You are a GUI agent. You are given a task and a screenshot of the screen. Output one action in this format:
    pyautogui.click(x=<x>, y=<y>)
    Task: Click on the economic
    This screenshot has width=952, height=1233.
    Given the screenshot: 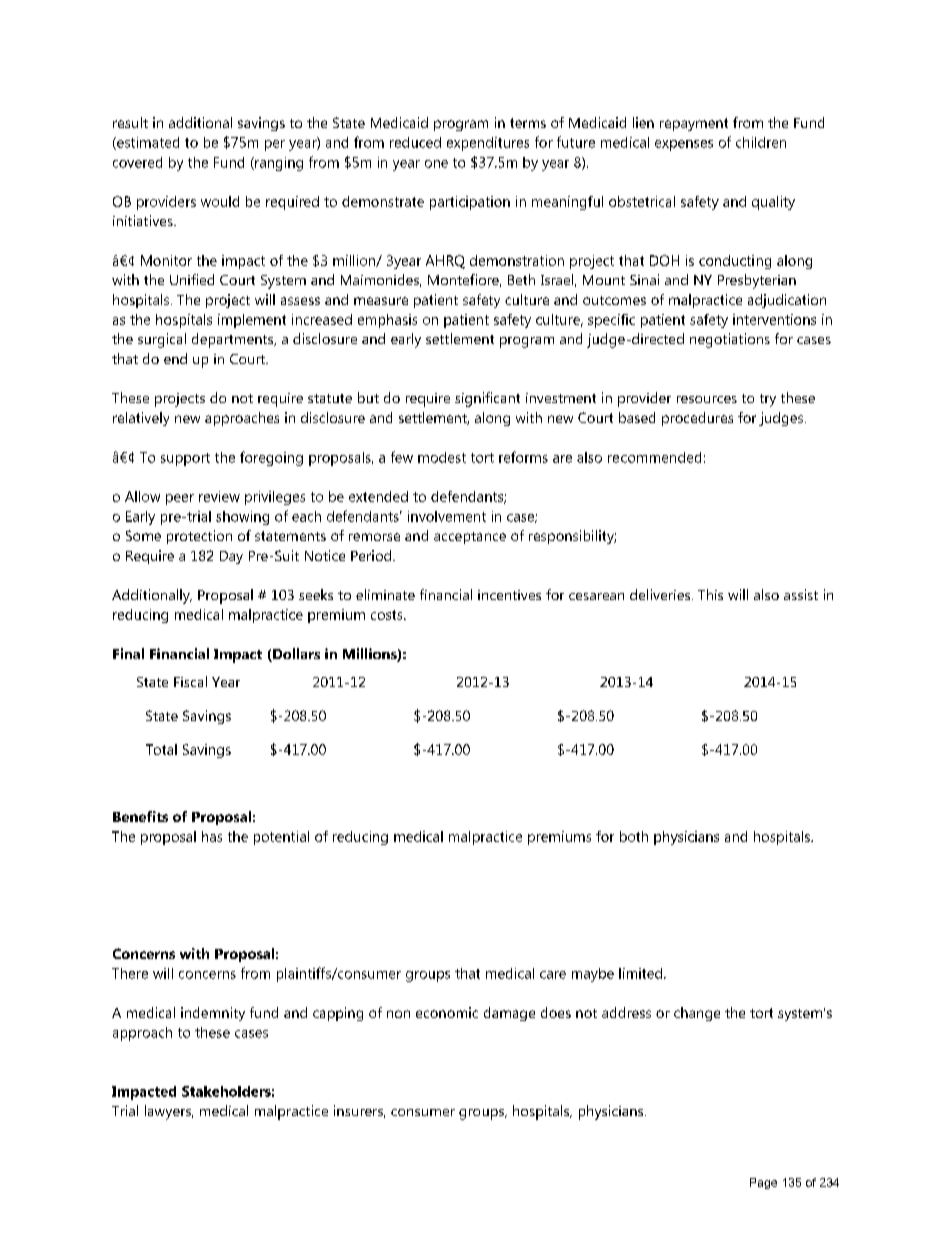 What is the action you would take?
    pyautogui.click(x=447, y=1012)
